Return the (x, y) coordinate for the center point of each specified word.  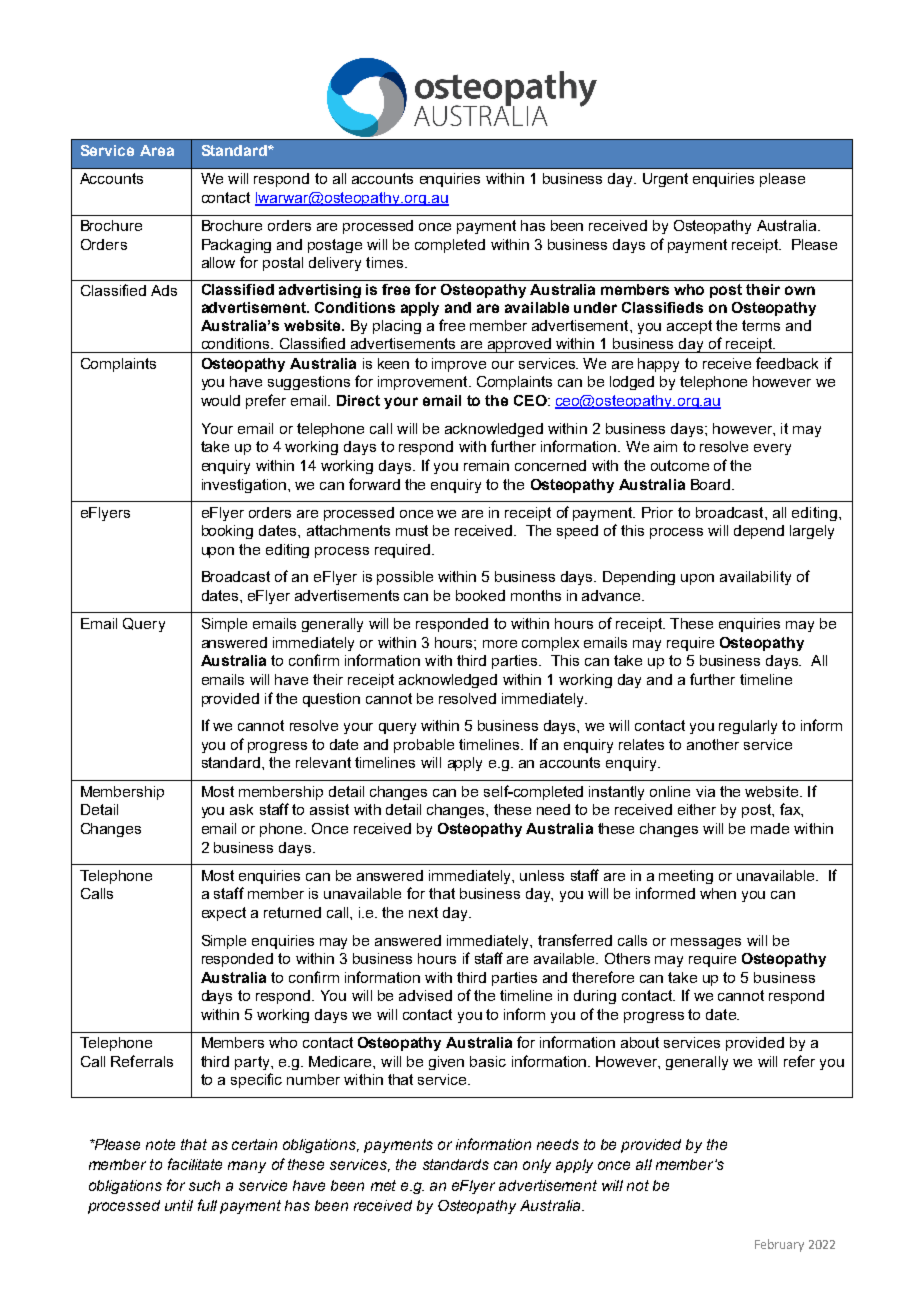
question (331, 700)
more (500, 644)
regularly (748, 727)
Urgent (665, 180)
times (386, 262)
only (537, 1166)
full (207, 1205)
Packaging (236, 246)
